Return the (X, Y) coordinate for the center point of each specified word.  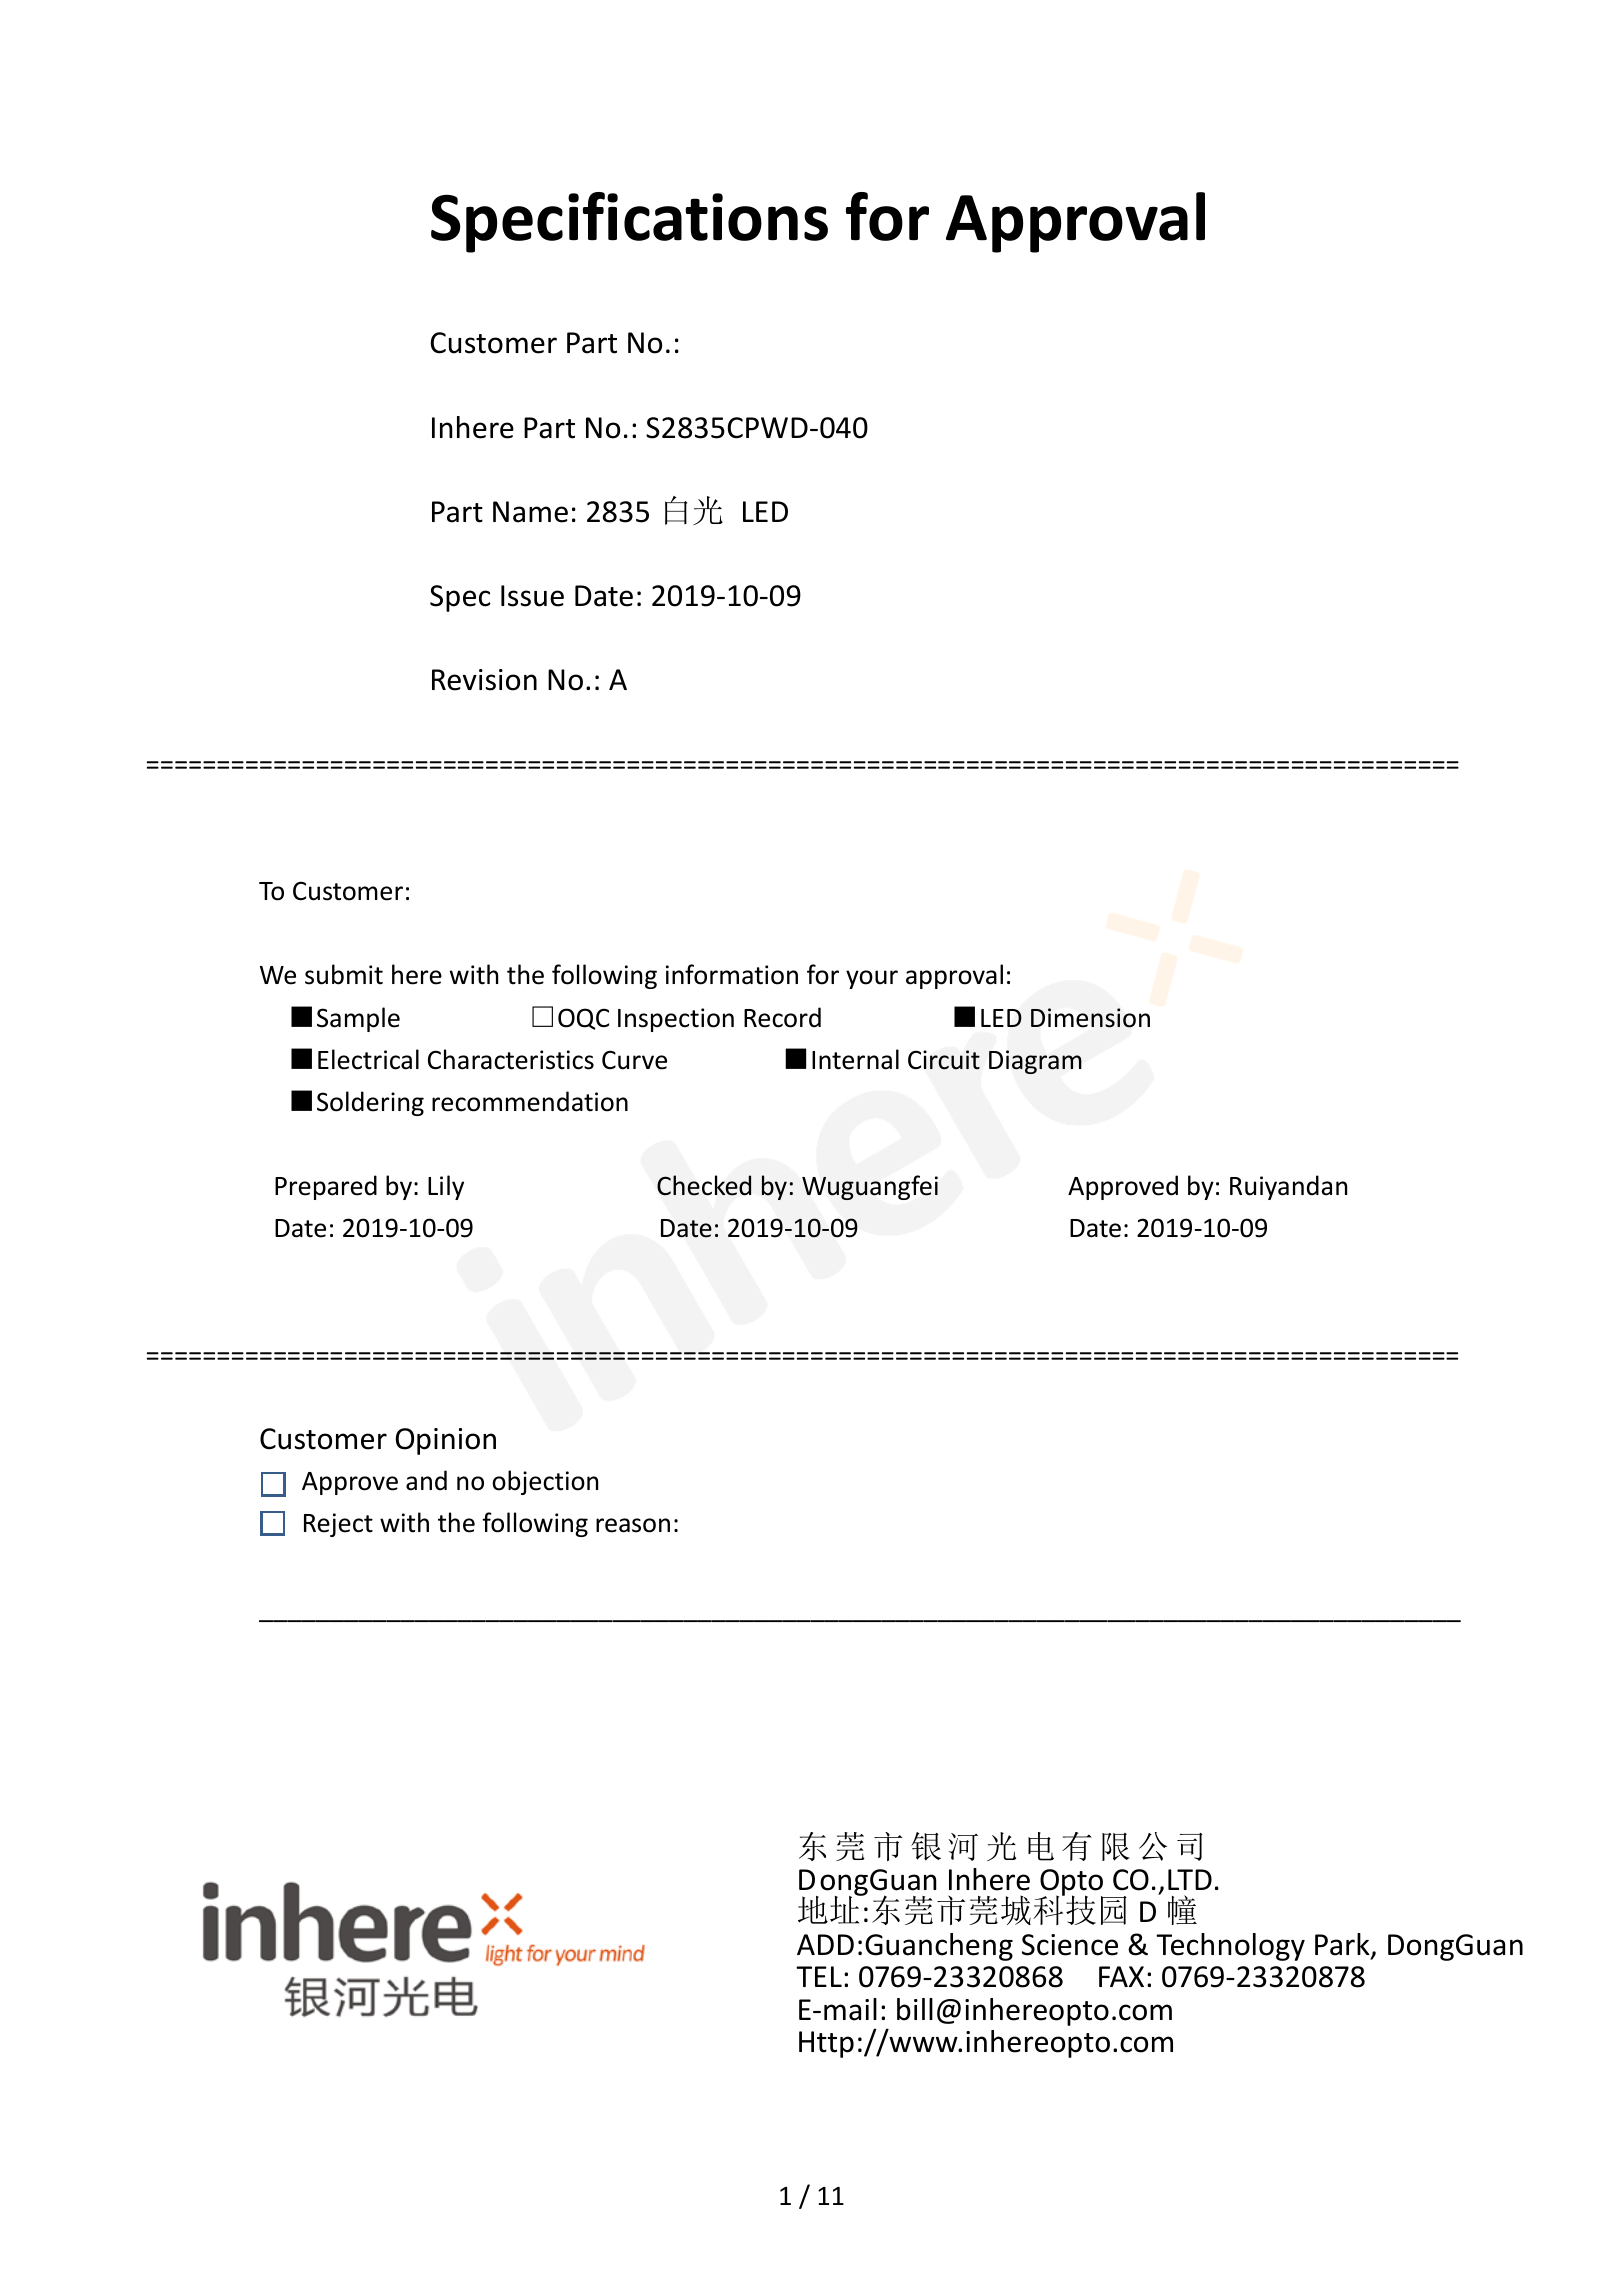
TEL (819, 1976)
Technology (1230, 1947)
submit (344, 974)
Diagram (1035, 1062)
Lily (446, 1187)
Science (1070, 1945)
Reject (338, 1525)
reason (633, 1525)
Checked (704, 1185)
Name (530, 512)
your (872, 979)
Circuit (944, 1060)
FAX (1121, 1976)
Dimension (1090, 1018)
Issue (532, 596)
